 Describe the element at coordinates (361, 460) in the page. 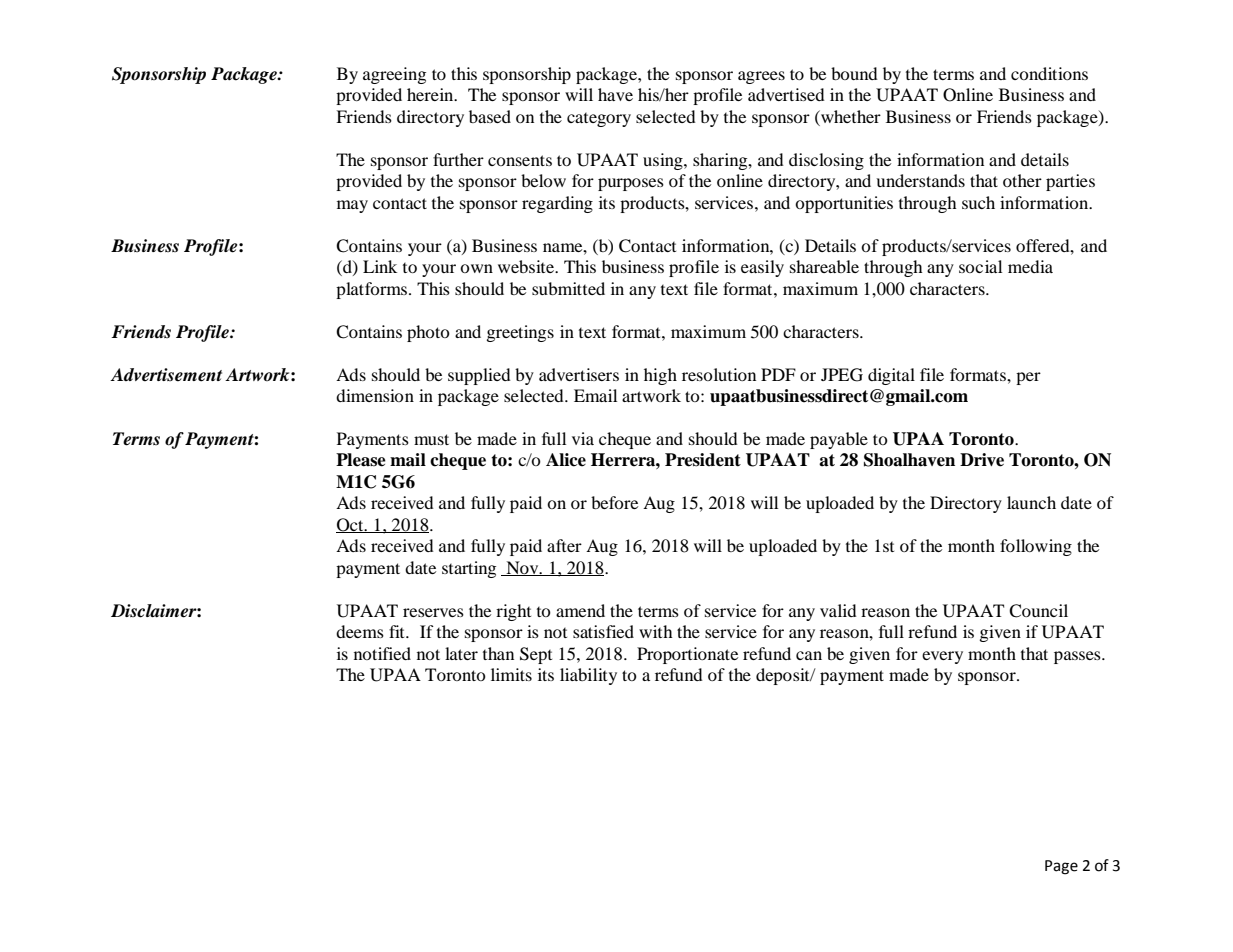

I see `Please` at that location.
